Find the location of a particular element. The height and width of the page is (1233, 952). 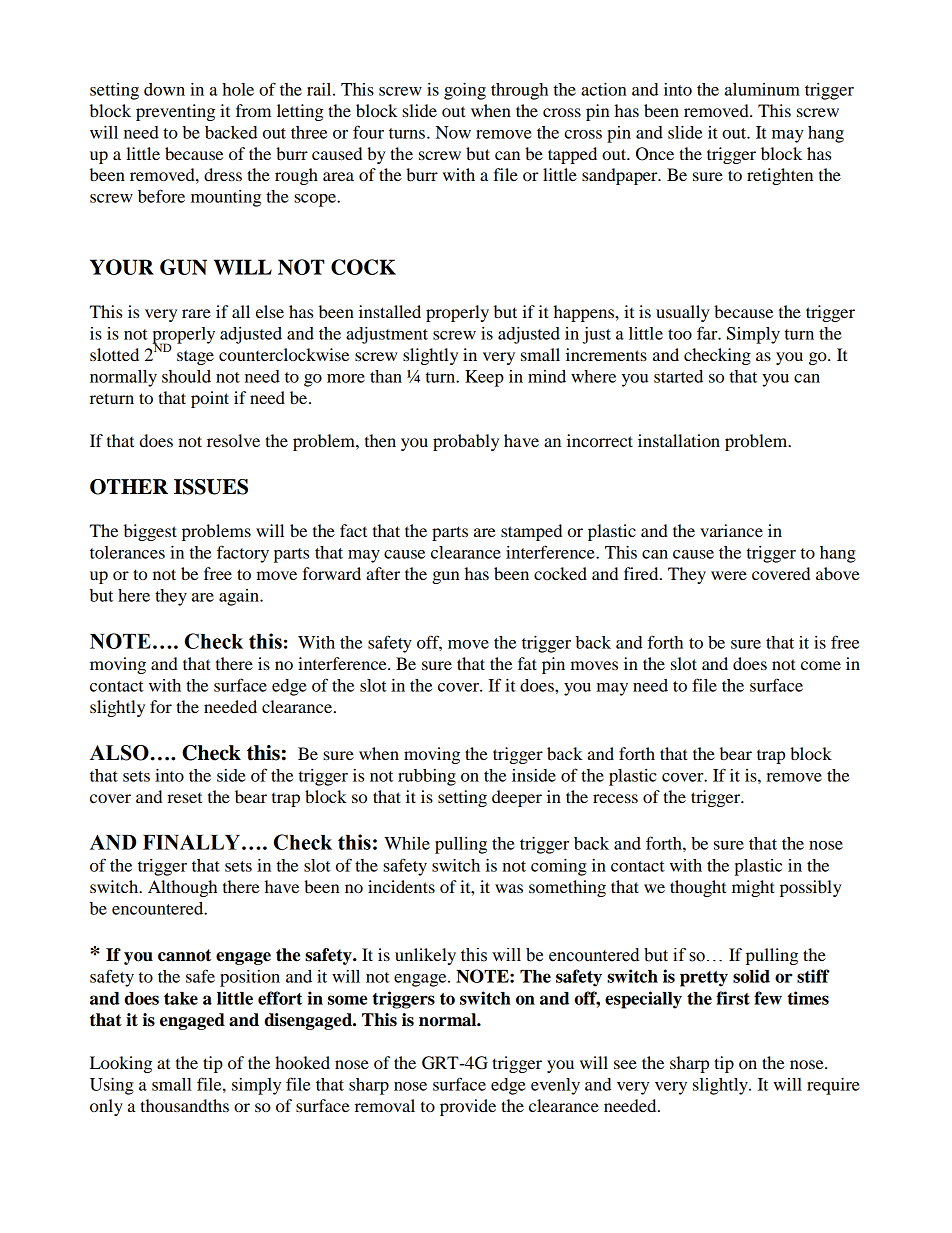

started is located at coordinates (678, 376).
